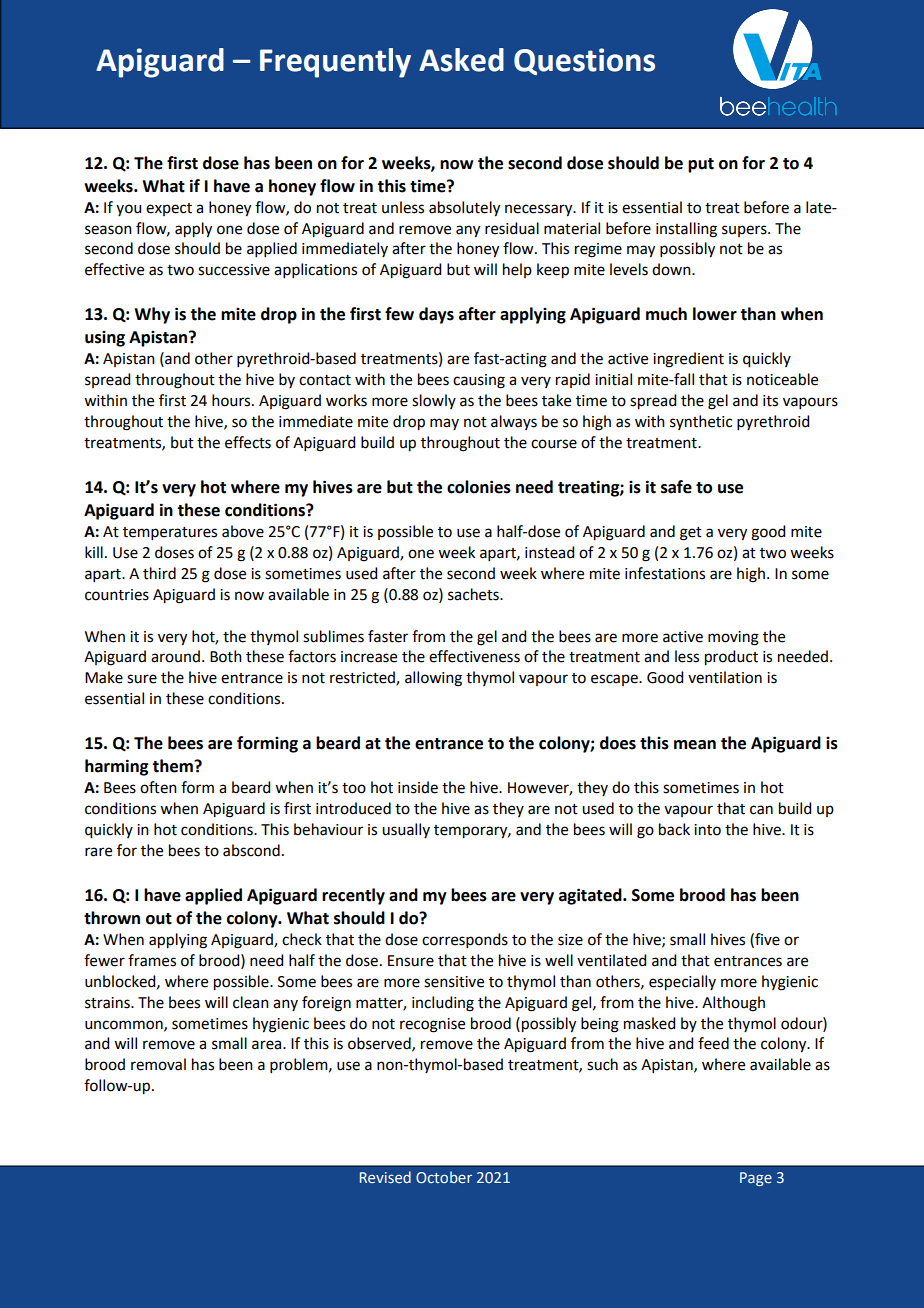 The width and height of the screenshot is (924, 1308). I want to click on often, so click(158, 787).
